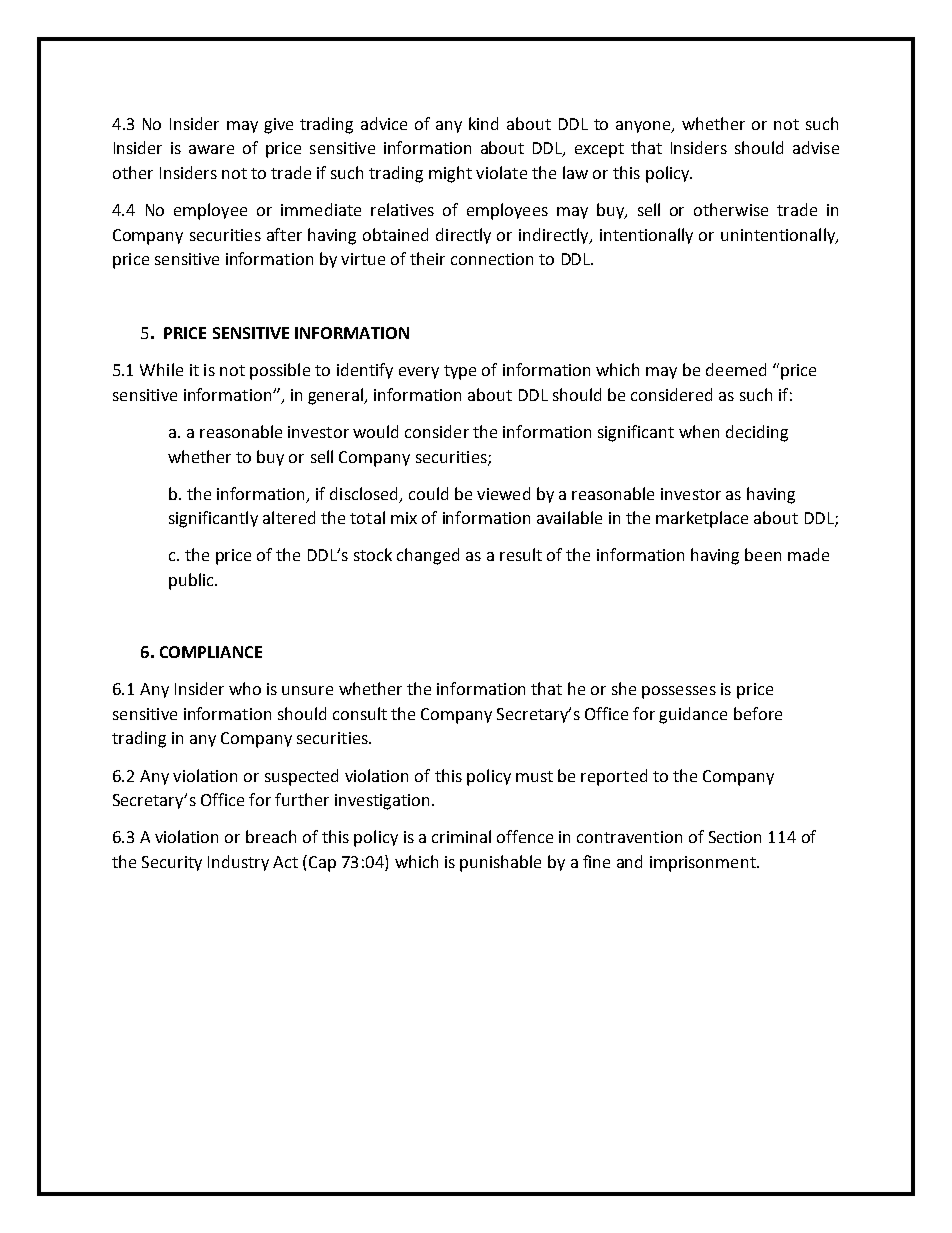 The width and height of the screenshot is (952, 1233). What do you see at coordinates (271, 836) in the screenshot?
I see `breach` at bounding box center [271, 836].
